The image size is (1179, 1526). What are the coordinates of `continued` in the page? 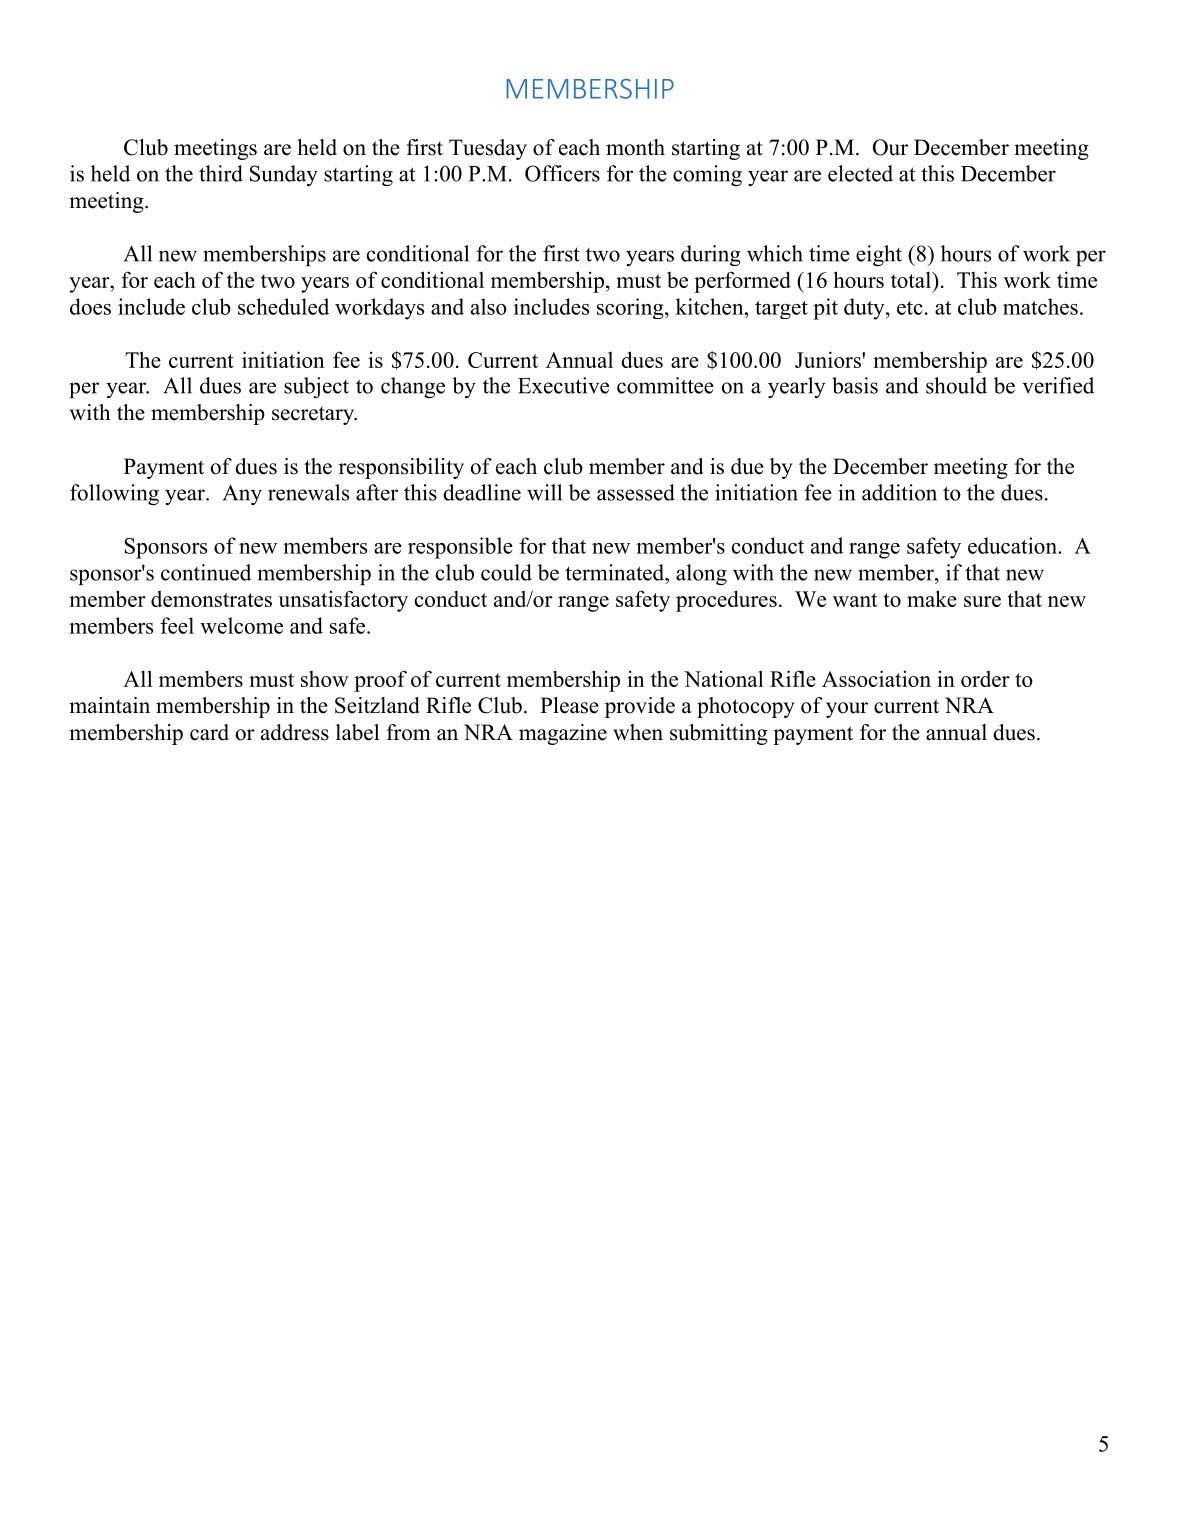 It's located at (206, 572).
